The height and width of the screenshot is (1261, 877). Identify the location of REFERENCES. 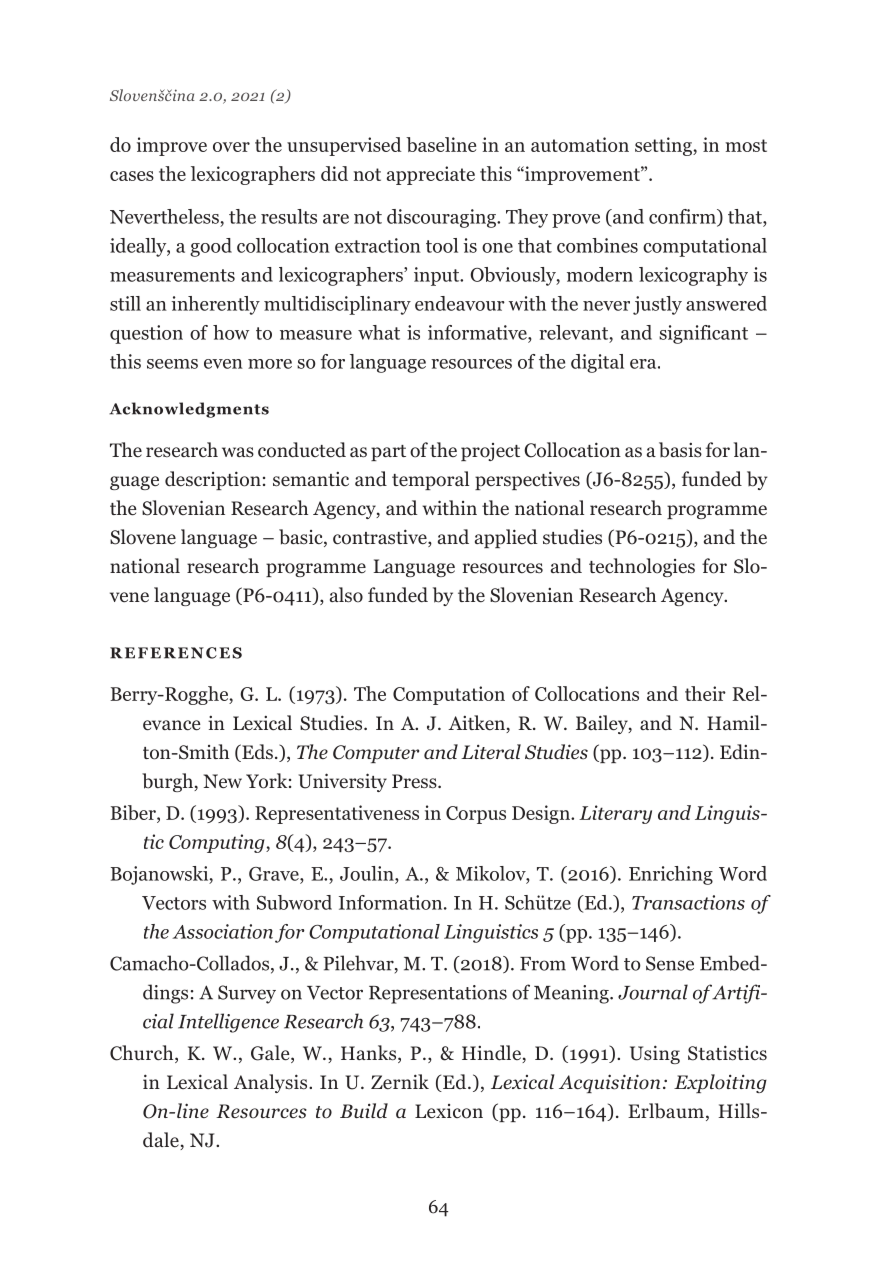
(176, 653).
